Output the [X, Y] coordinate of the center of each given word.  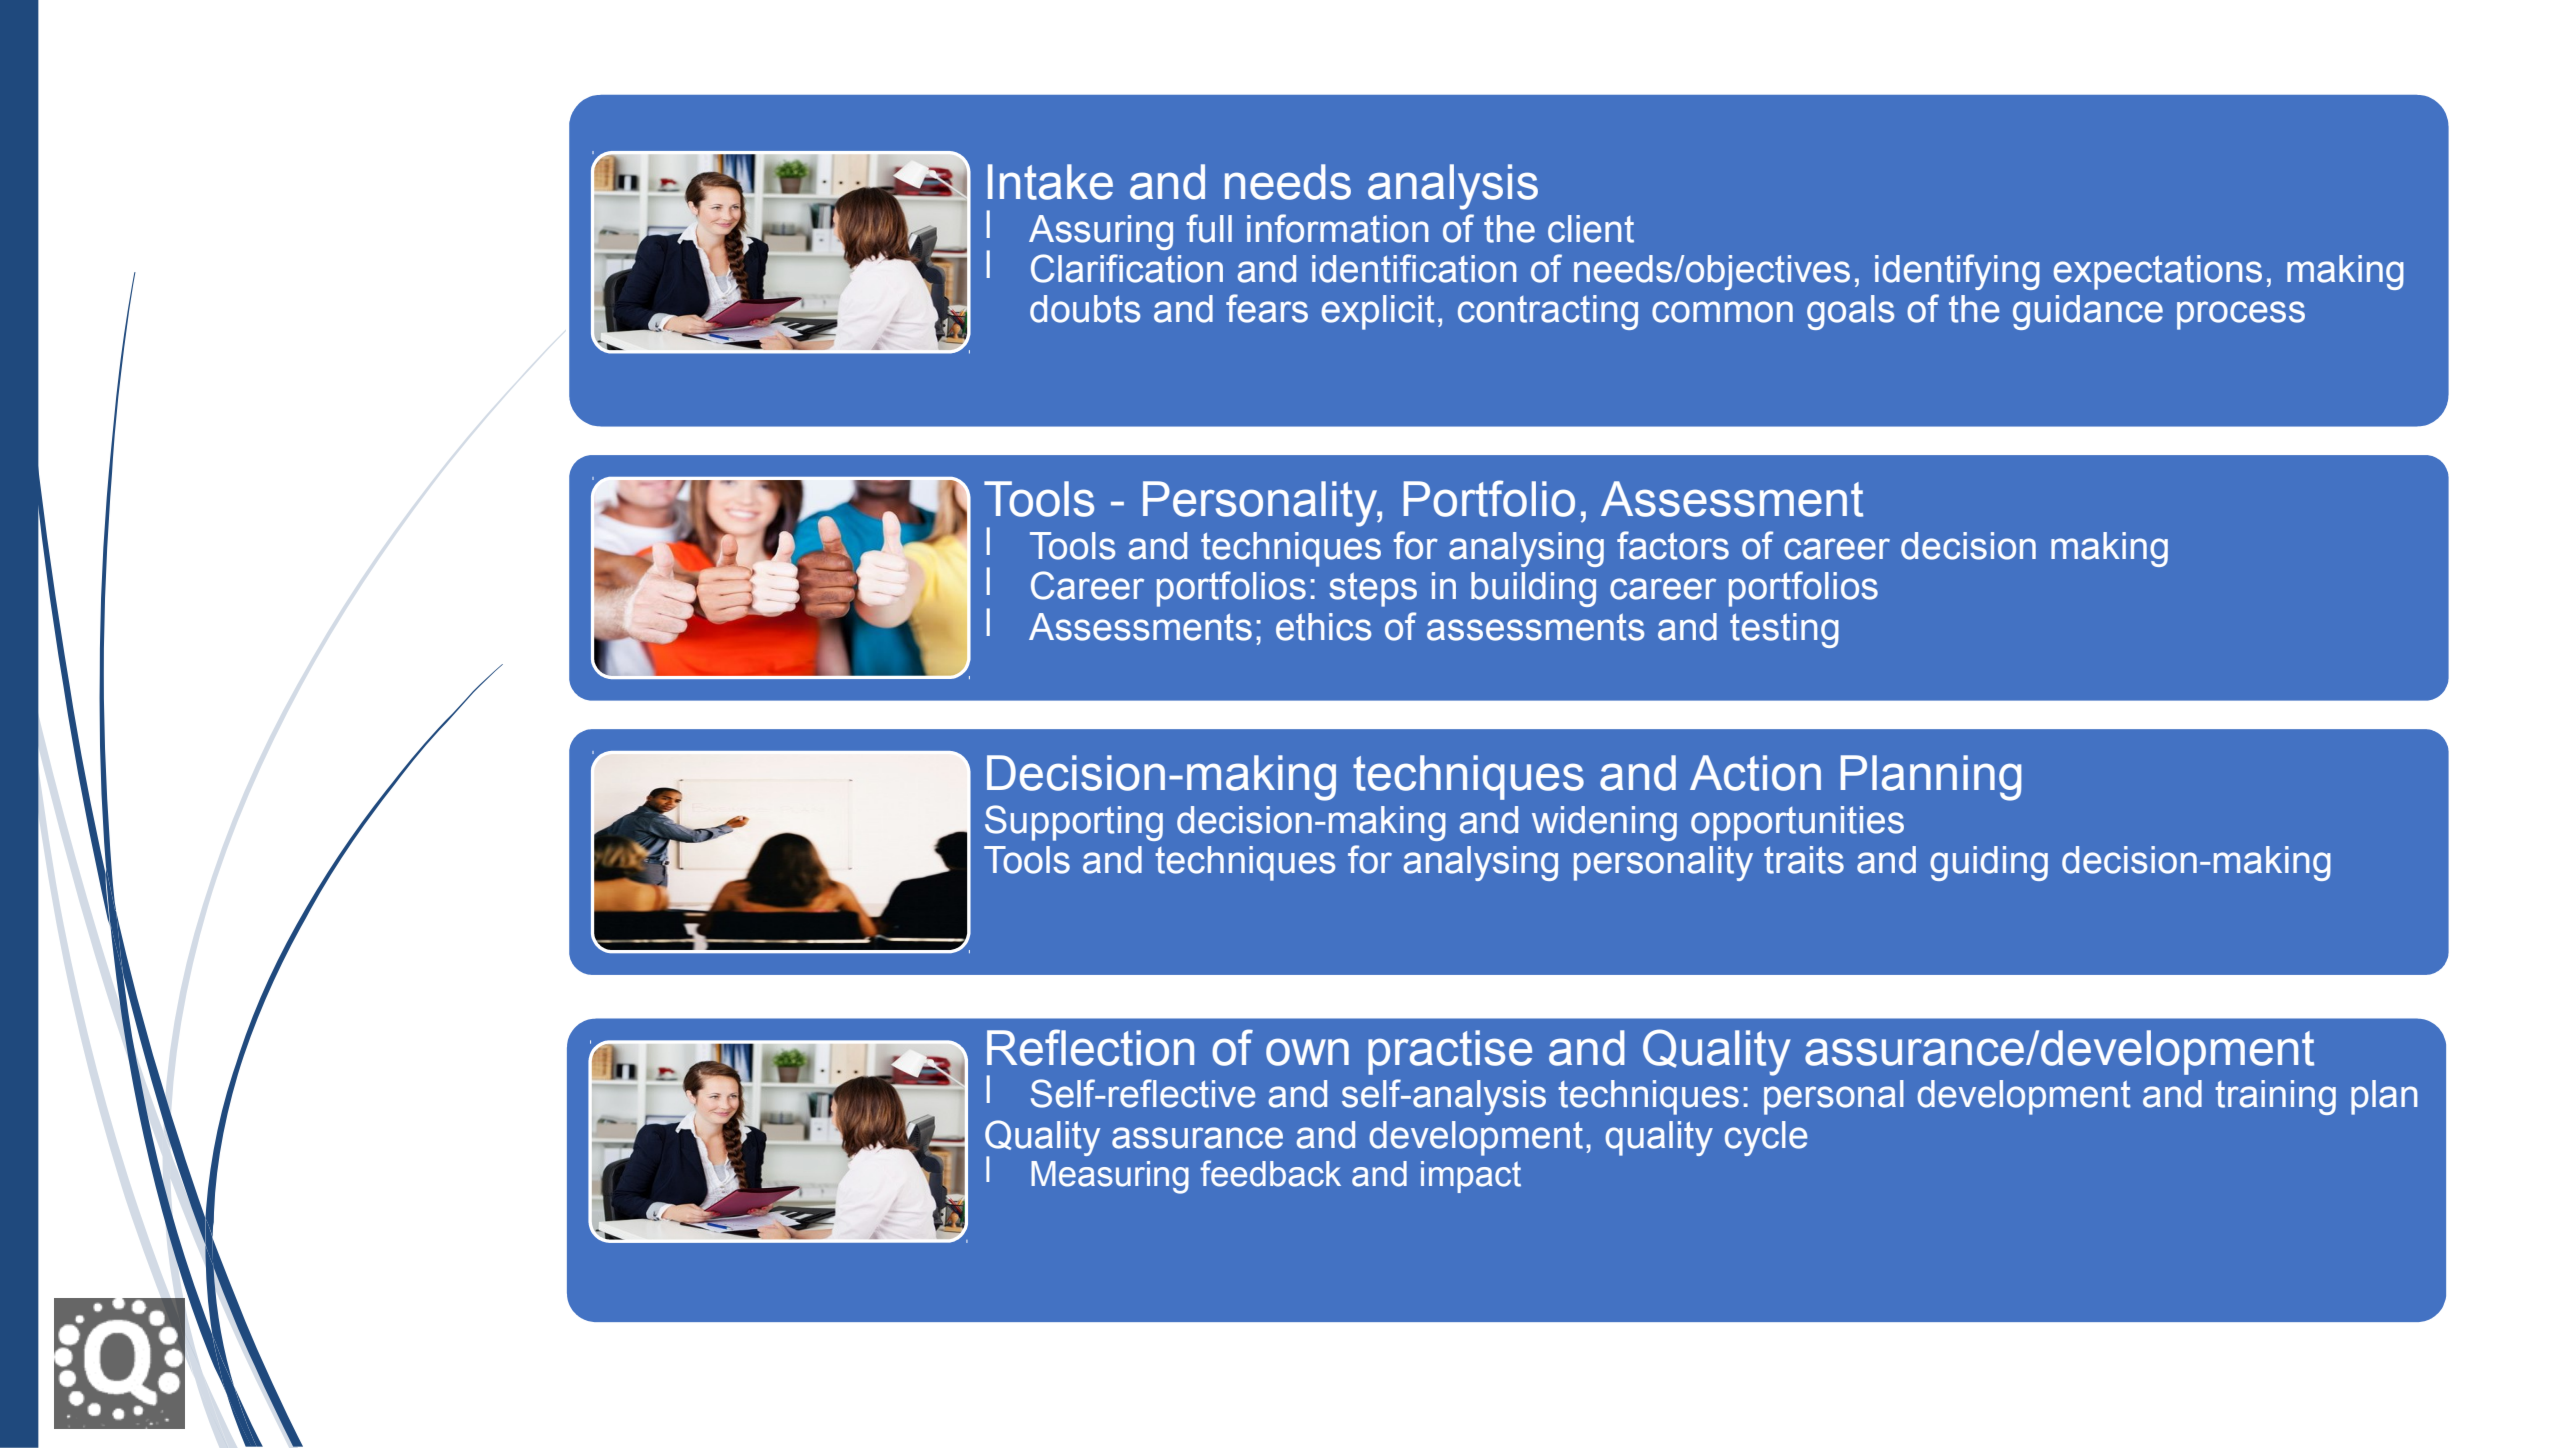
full [1209, 228]
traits [1804, 860]
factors [1673, 545]
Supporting [1074, 823]
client [1591, 229]
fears [1267, 308]
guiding [1989, 863]
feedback [1270, 1173]
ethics [1323, 627]
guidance [2088, 312]
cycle [1766, 1138]
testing [1784, 630]
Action [1755, 773]
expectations [2158, 272]
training [2275, 1097]
